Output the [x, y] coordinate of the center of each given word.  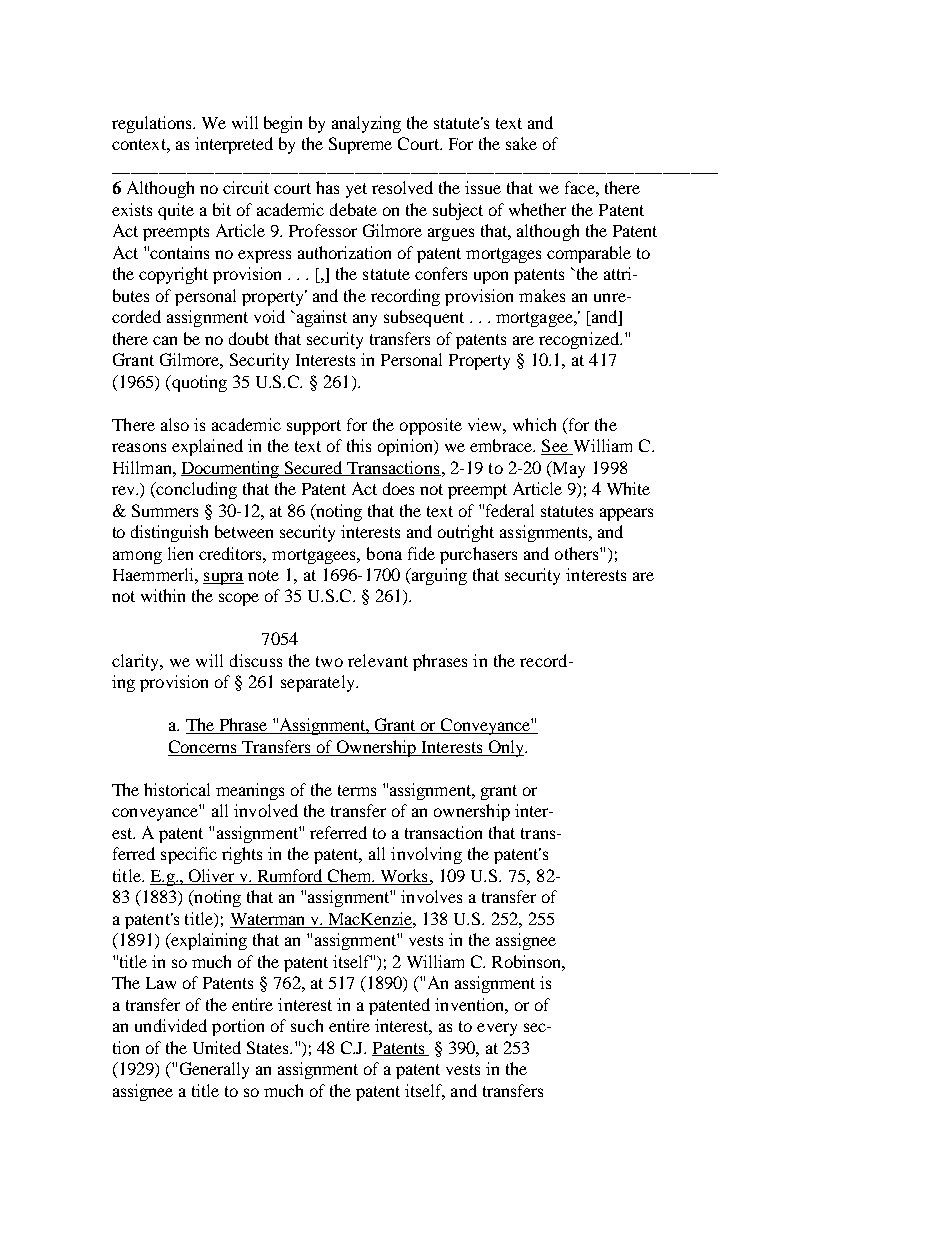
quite [176, 211]
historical [177, 789]
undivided [171, 1025]
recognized [580, 340]
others [578, 553]
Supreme [360, 145]
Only [506, 748]
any [365, 320]
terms [357, 790]
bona [384, 553]
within [163, 595]
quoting [198, 383]
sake [521, 143]
